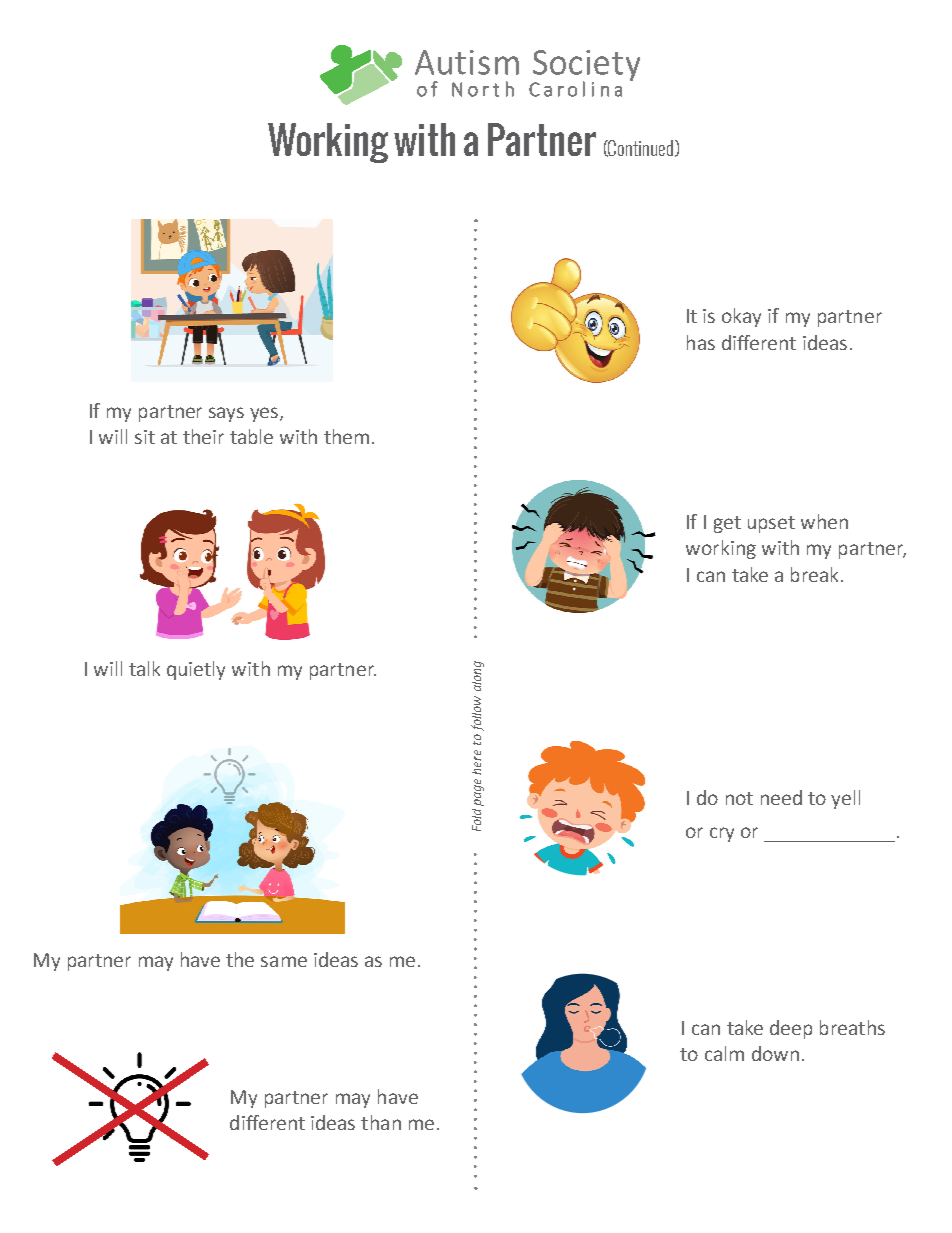 The width and height of the page is (952, 1233). What do you see at coordinates (701, 342) in the page?
I see `has` at bounding box center [701, 342].
